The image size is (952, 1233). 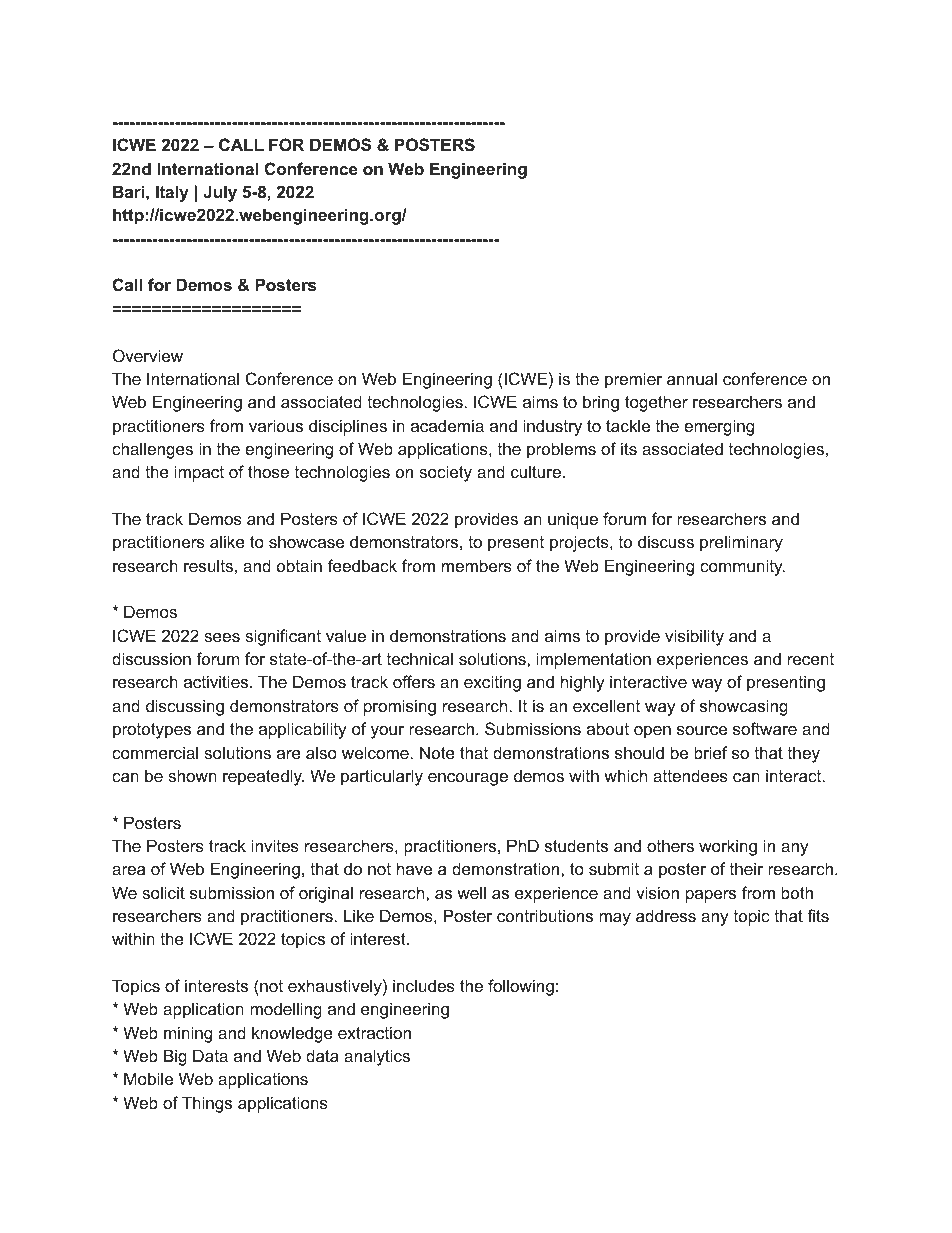 I want to click on encourage, so click(x=468, y=779).
